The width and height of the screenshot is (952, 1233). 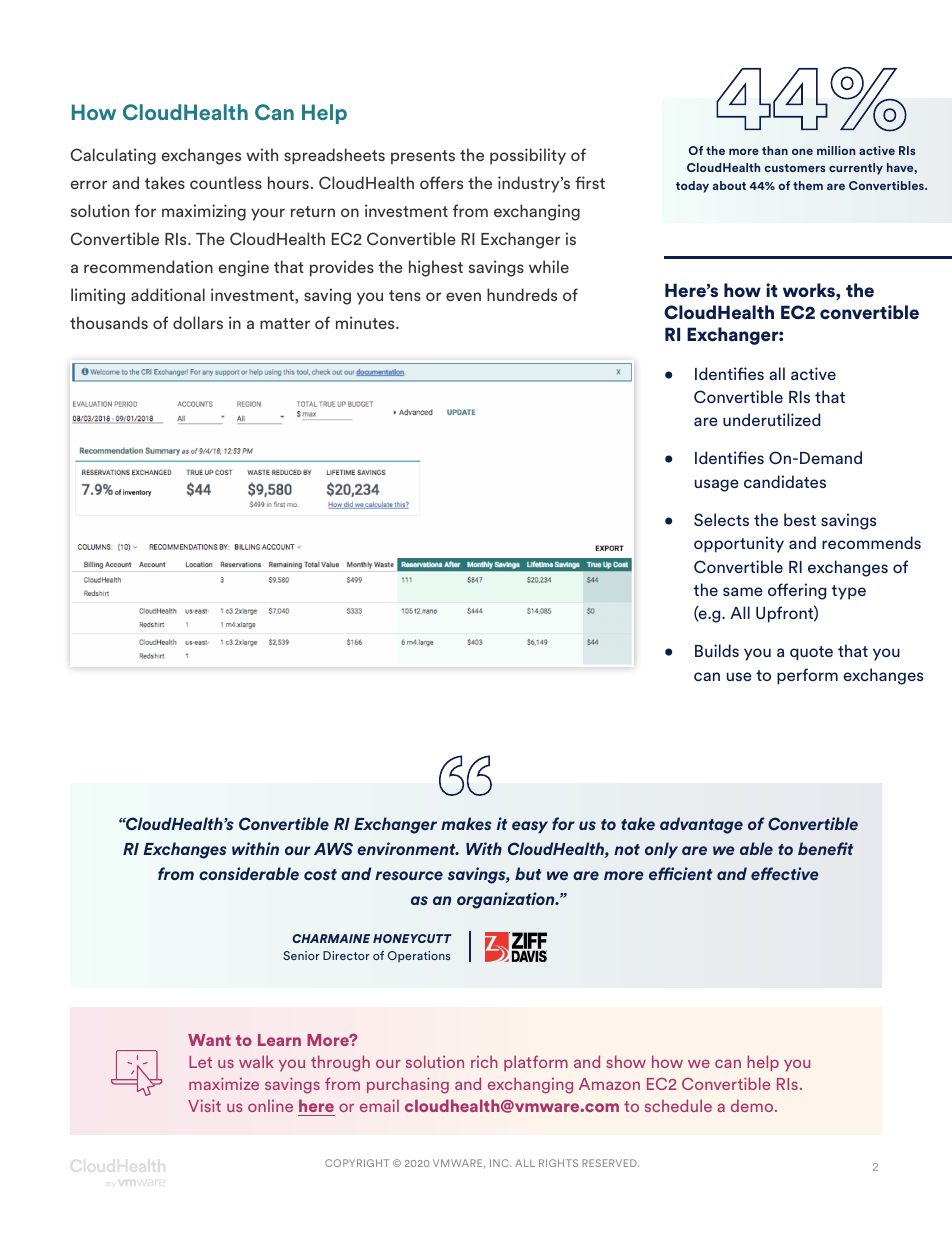 What do you see at coordinates (226, 182) in the screenshot?
I see `countless` at bounding box center [226, 182].
